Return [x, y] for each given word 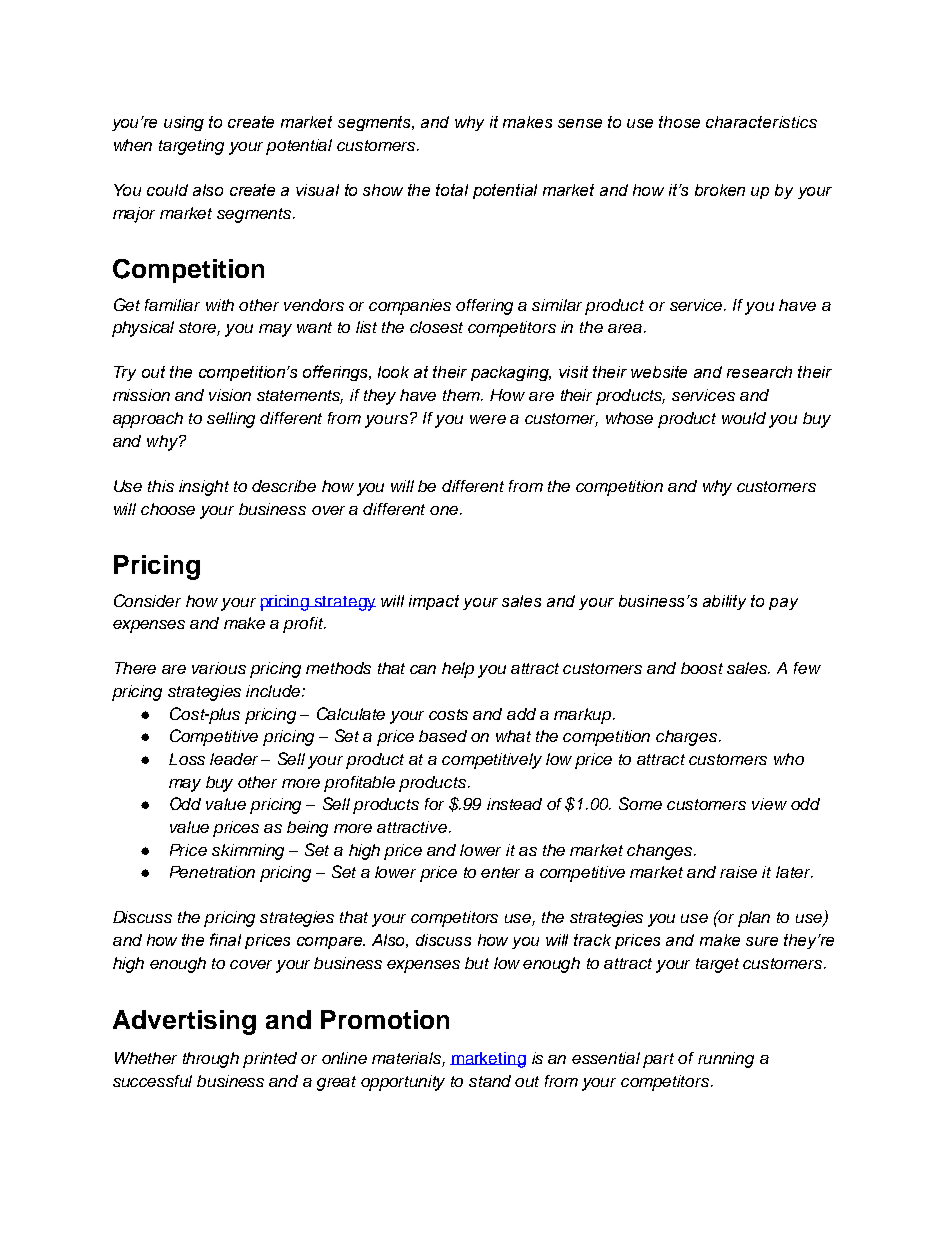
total [452, 190]
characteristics [761, 122]
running [726, 1060]
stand [490, 1081]
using [184, 123]
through [211, 1060]
